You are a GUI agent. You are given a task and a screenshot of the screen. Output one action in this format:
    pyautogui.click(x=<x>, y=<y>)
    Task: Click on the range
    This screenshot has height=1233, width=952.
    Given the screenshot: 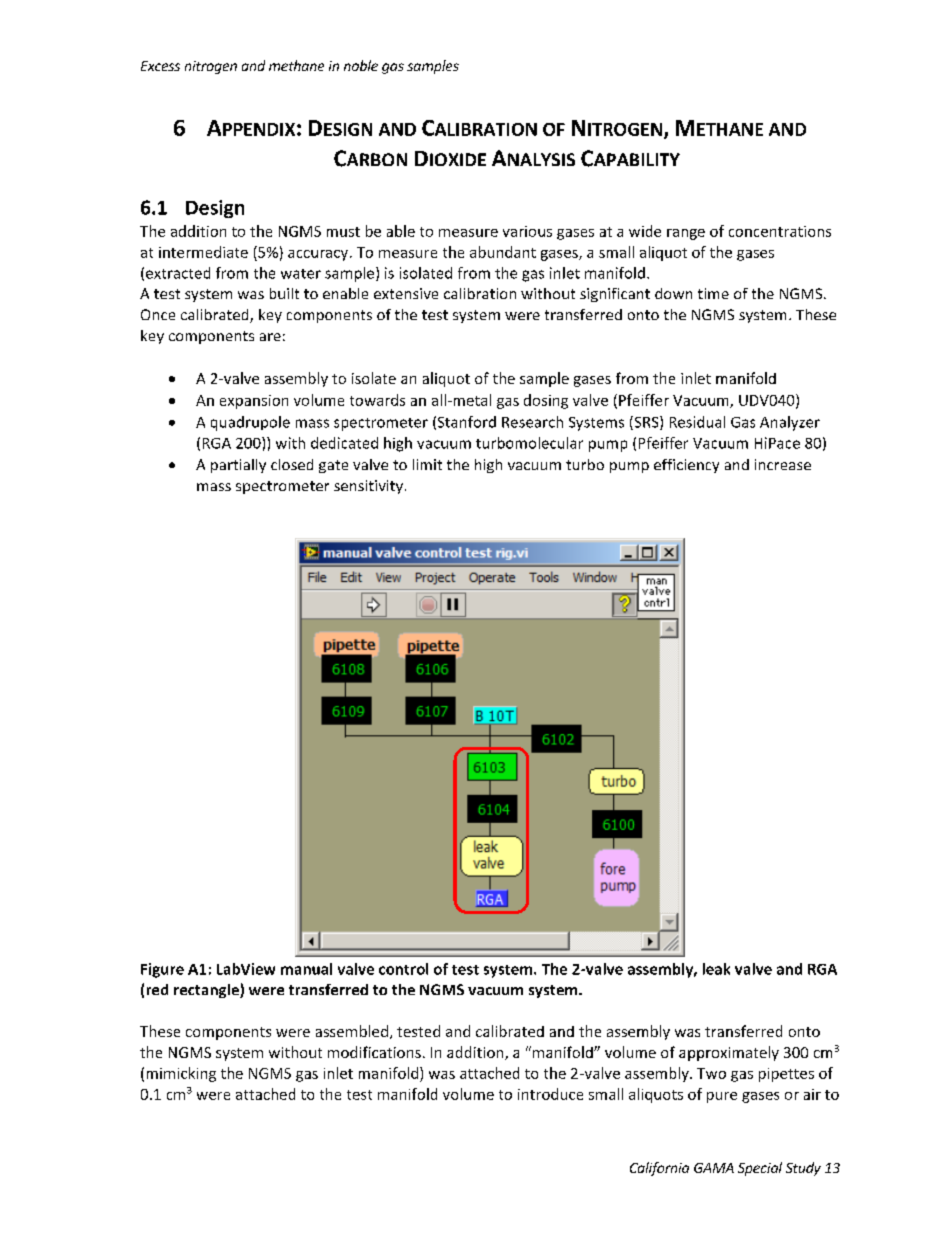 What is the action you would take?
    pyautogui.click(x=686, y=234)
